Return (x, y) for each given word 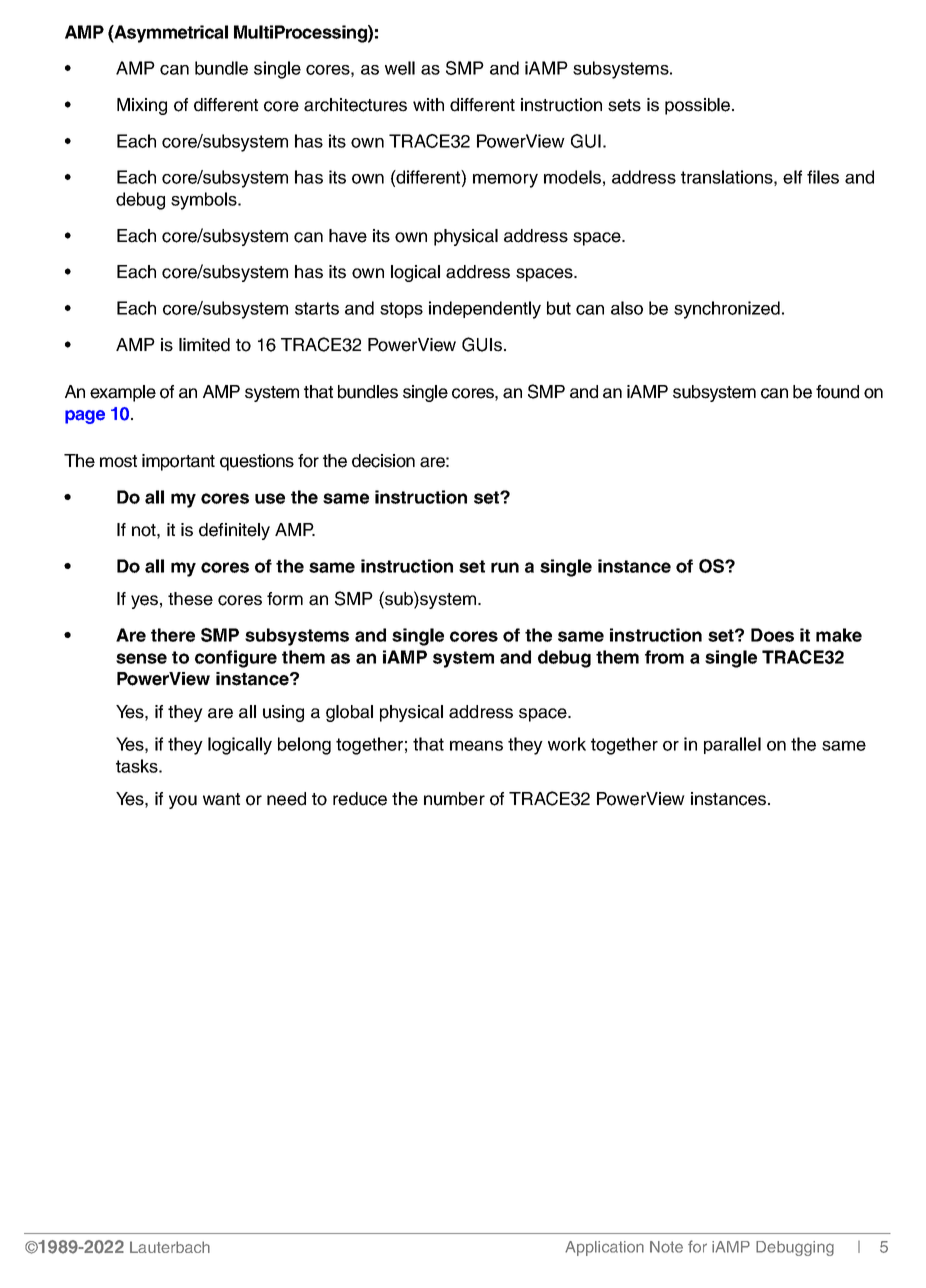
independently (485, 310)
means (476, 746)
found (837, 392)
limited (204, 345)
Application (604, 1248)
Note (666, 1247)
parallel (732, 745)
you (183, 802)
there (173, 635)
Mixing (142, 106)
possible (697, 106)
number (454, 799)
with (428, 104)
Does (772, 635)
